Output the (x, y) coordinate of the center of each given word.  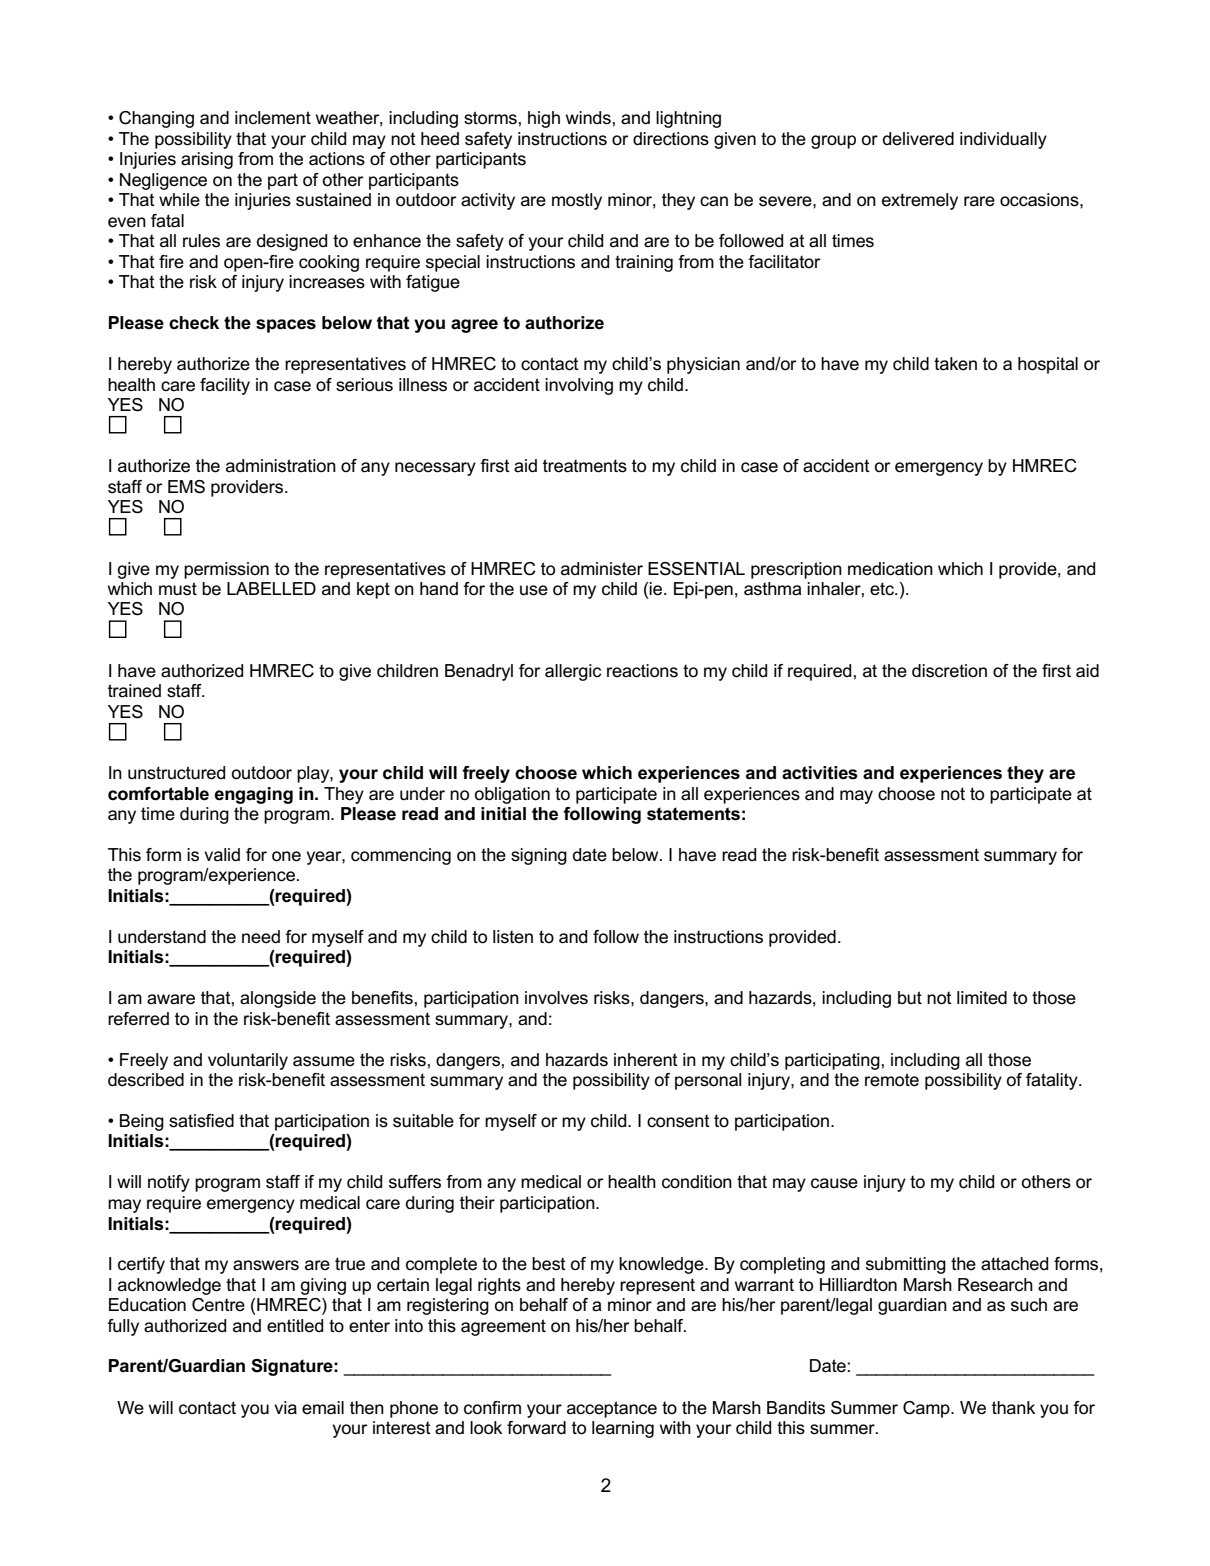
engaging (253, 795)
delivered (918, 139)
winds (588, 118)
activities (820, 773)
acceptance (612, 1409)
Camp (927, 1409)
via (285, 1408)
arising (207, 160)
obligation (512, 795)
